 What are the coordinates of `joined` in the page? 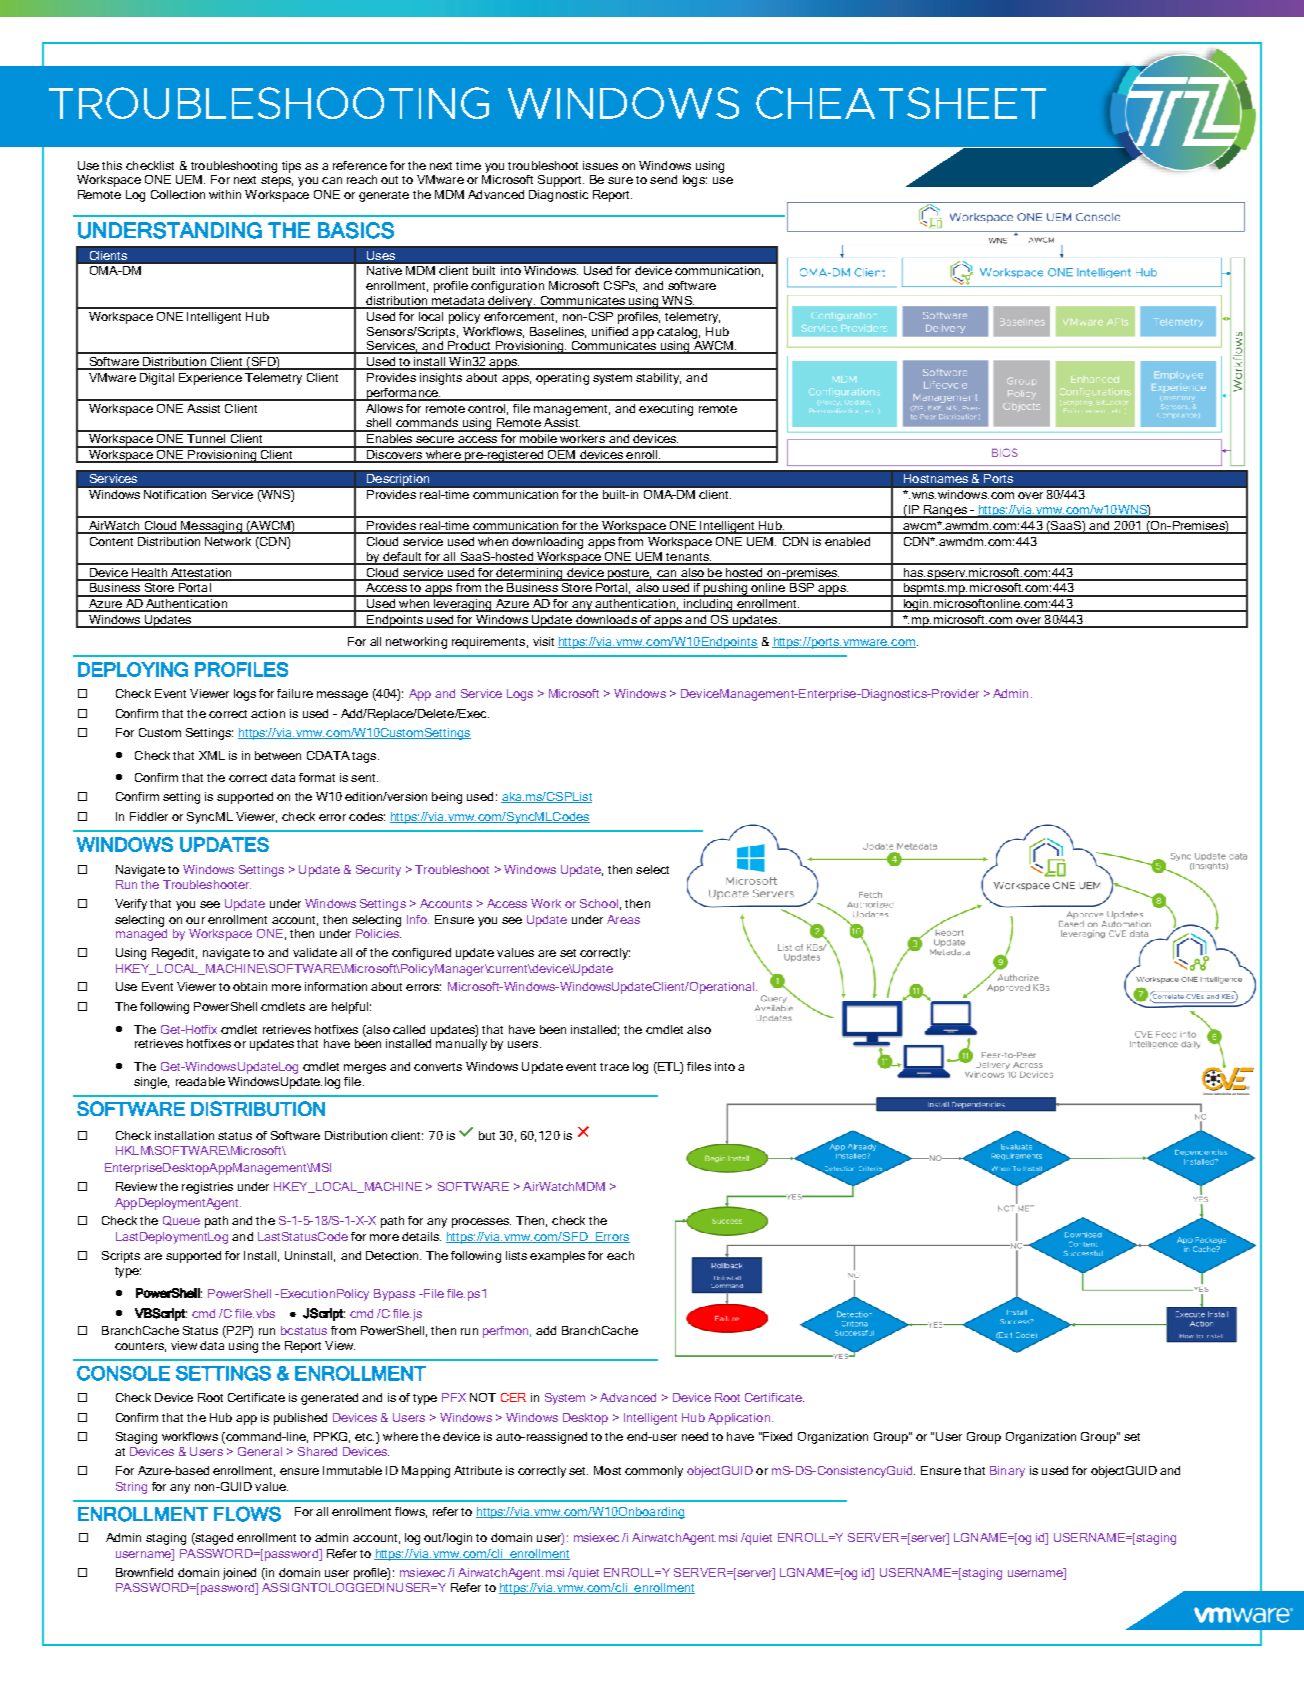 It's located at (239, 1574).
